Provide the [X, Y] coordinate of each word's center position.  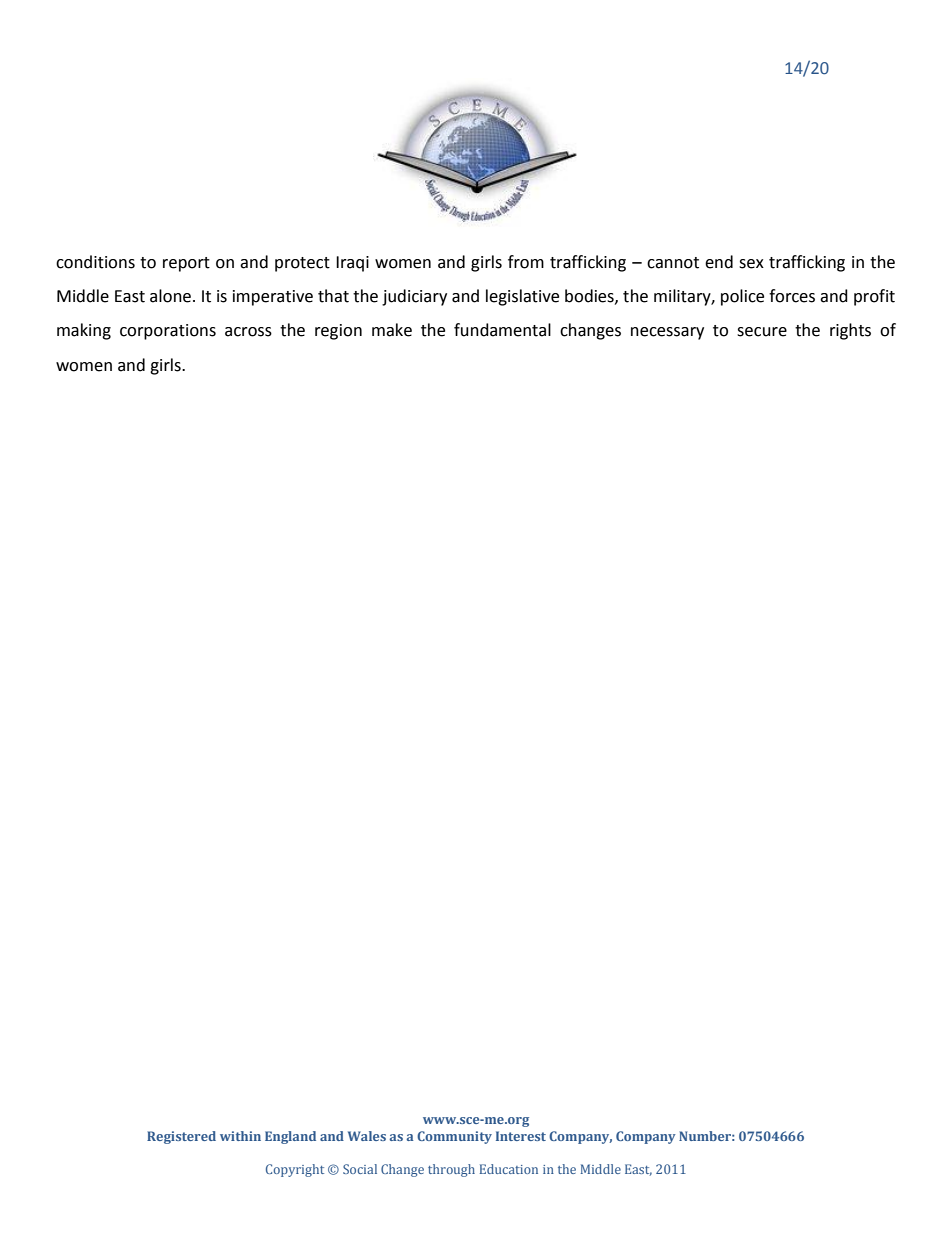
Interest [521, 1136]
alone [170, 296]
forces [792, 296]
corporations [168, 332]
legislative [522, 297]
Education [509, 1169]
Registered [181, 1137]
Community [454, 1137]
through [451, 1170]
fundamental [502, 330]
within [240, 1136]
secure [762, 332]
